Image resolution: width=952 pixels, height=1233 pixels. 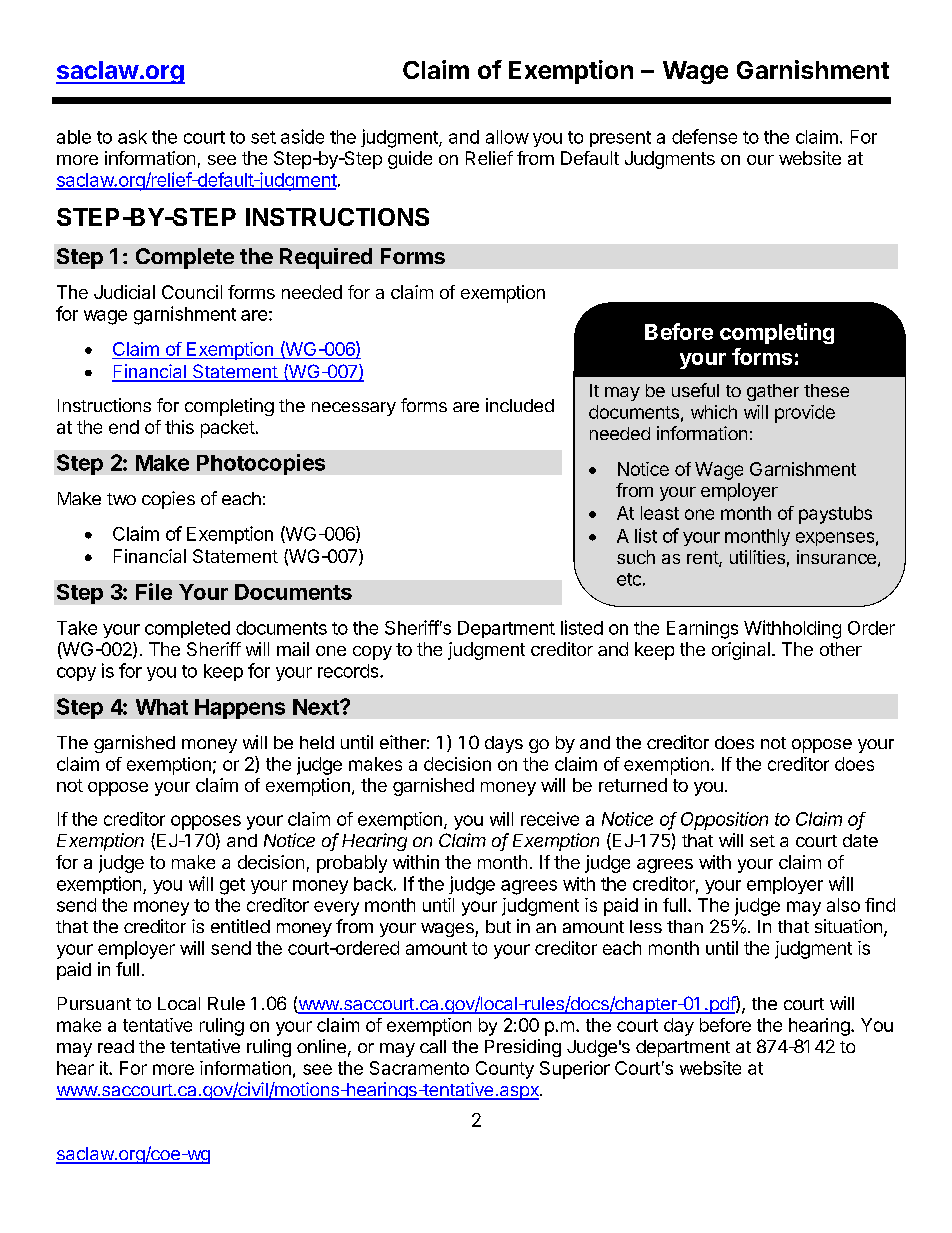 What do you see at coordinates (507, 137) in the screenshot?
I see `allow` at bounding box center [507, 137].
